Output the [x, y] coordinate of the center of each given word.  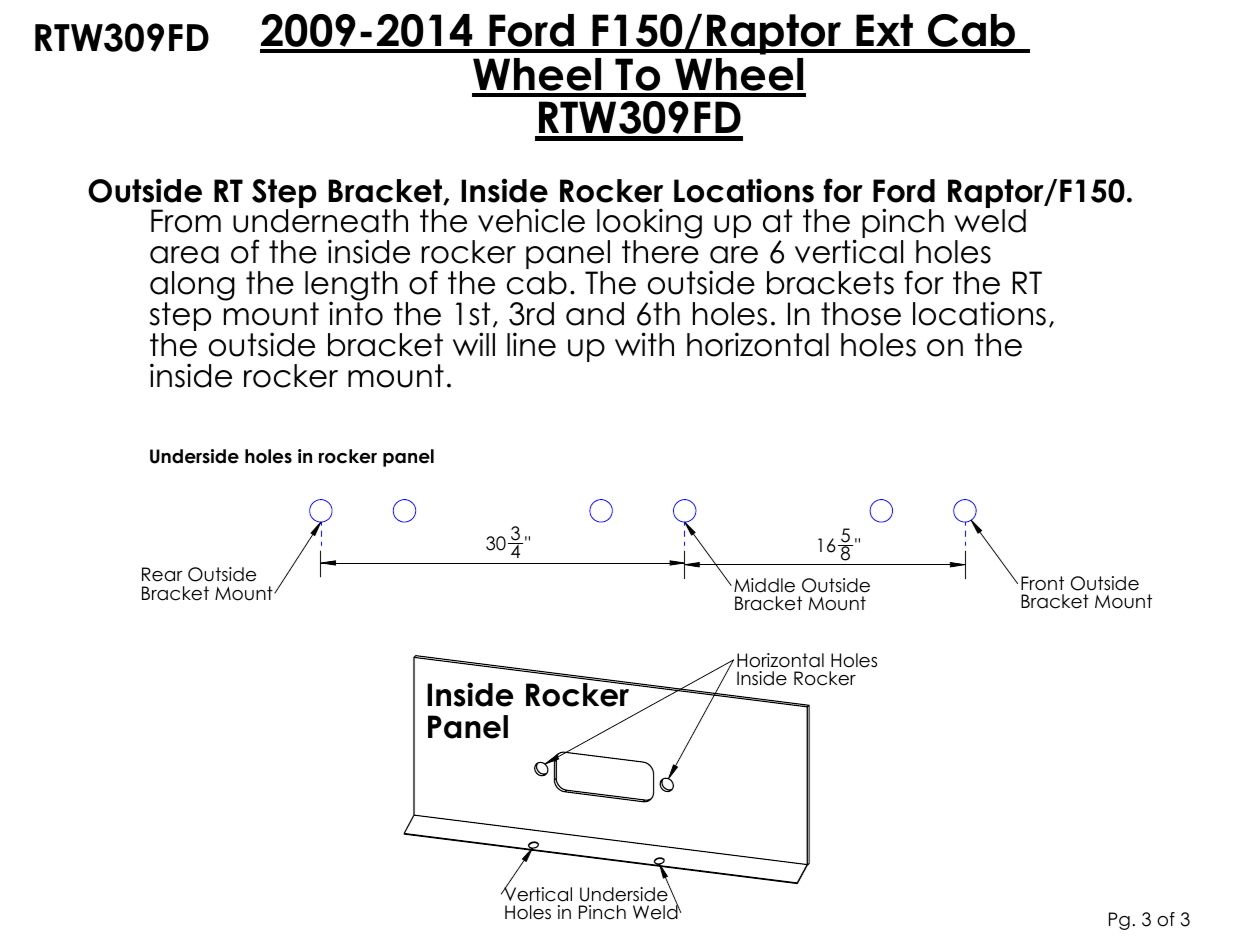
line [531, 344]
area [184, 255]
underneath [320, 220]
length [352, 287]
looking [649, 224]
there [660, 251]
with [644, 344]
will [474, 344]
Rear [162, 574]
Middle [764, 585]
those [861, 314]
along [192, 287]
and [595, 314]
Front [1042, 583]
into [356, 313]
